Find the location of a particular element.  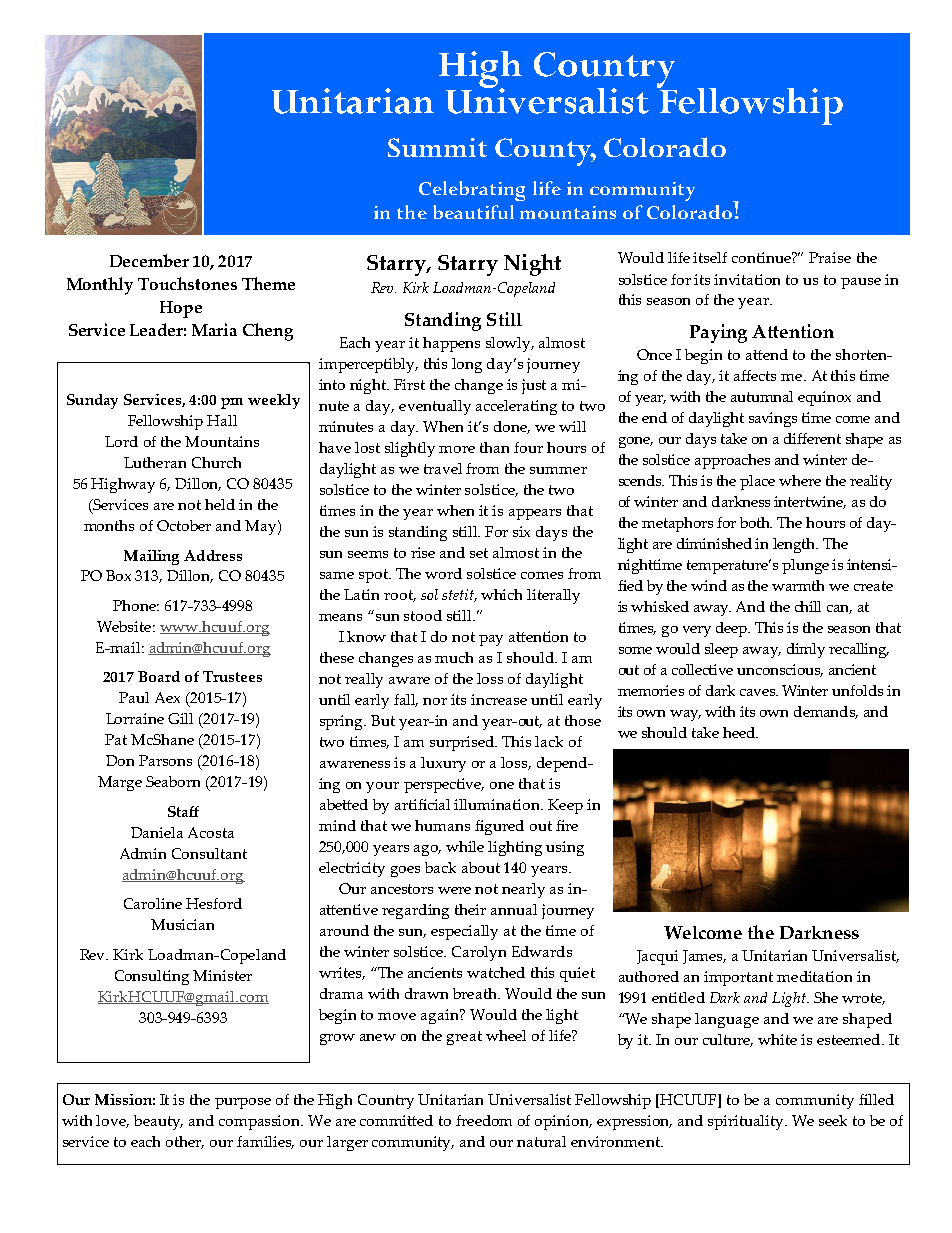

about is located at coordinates (481, 867).
